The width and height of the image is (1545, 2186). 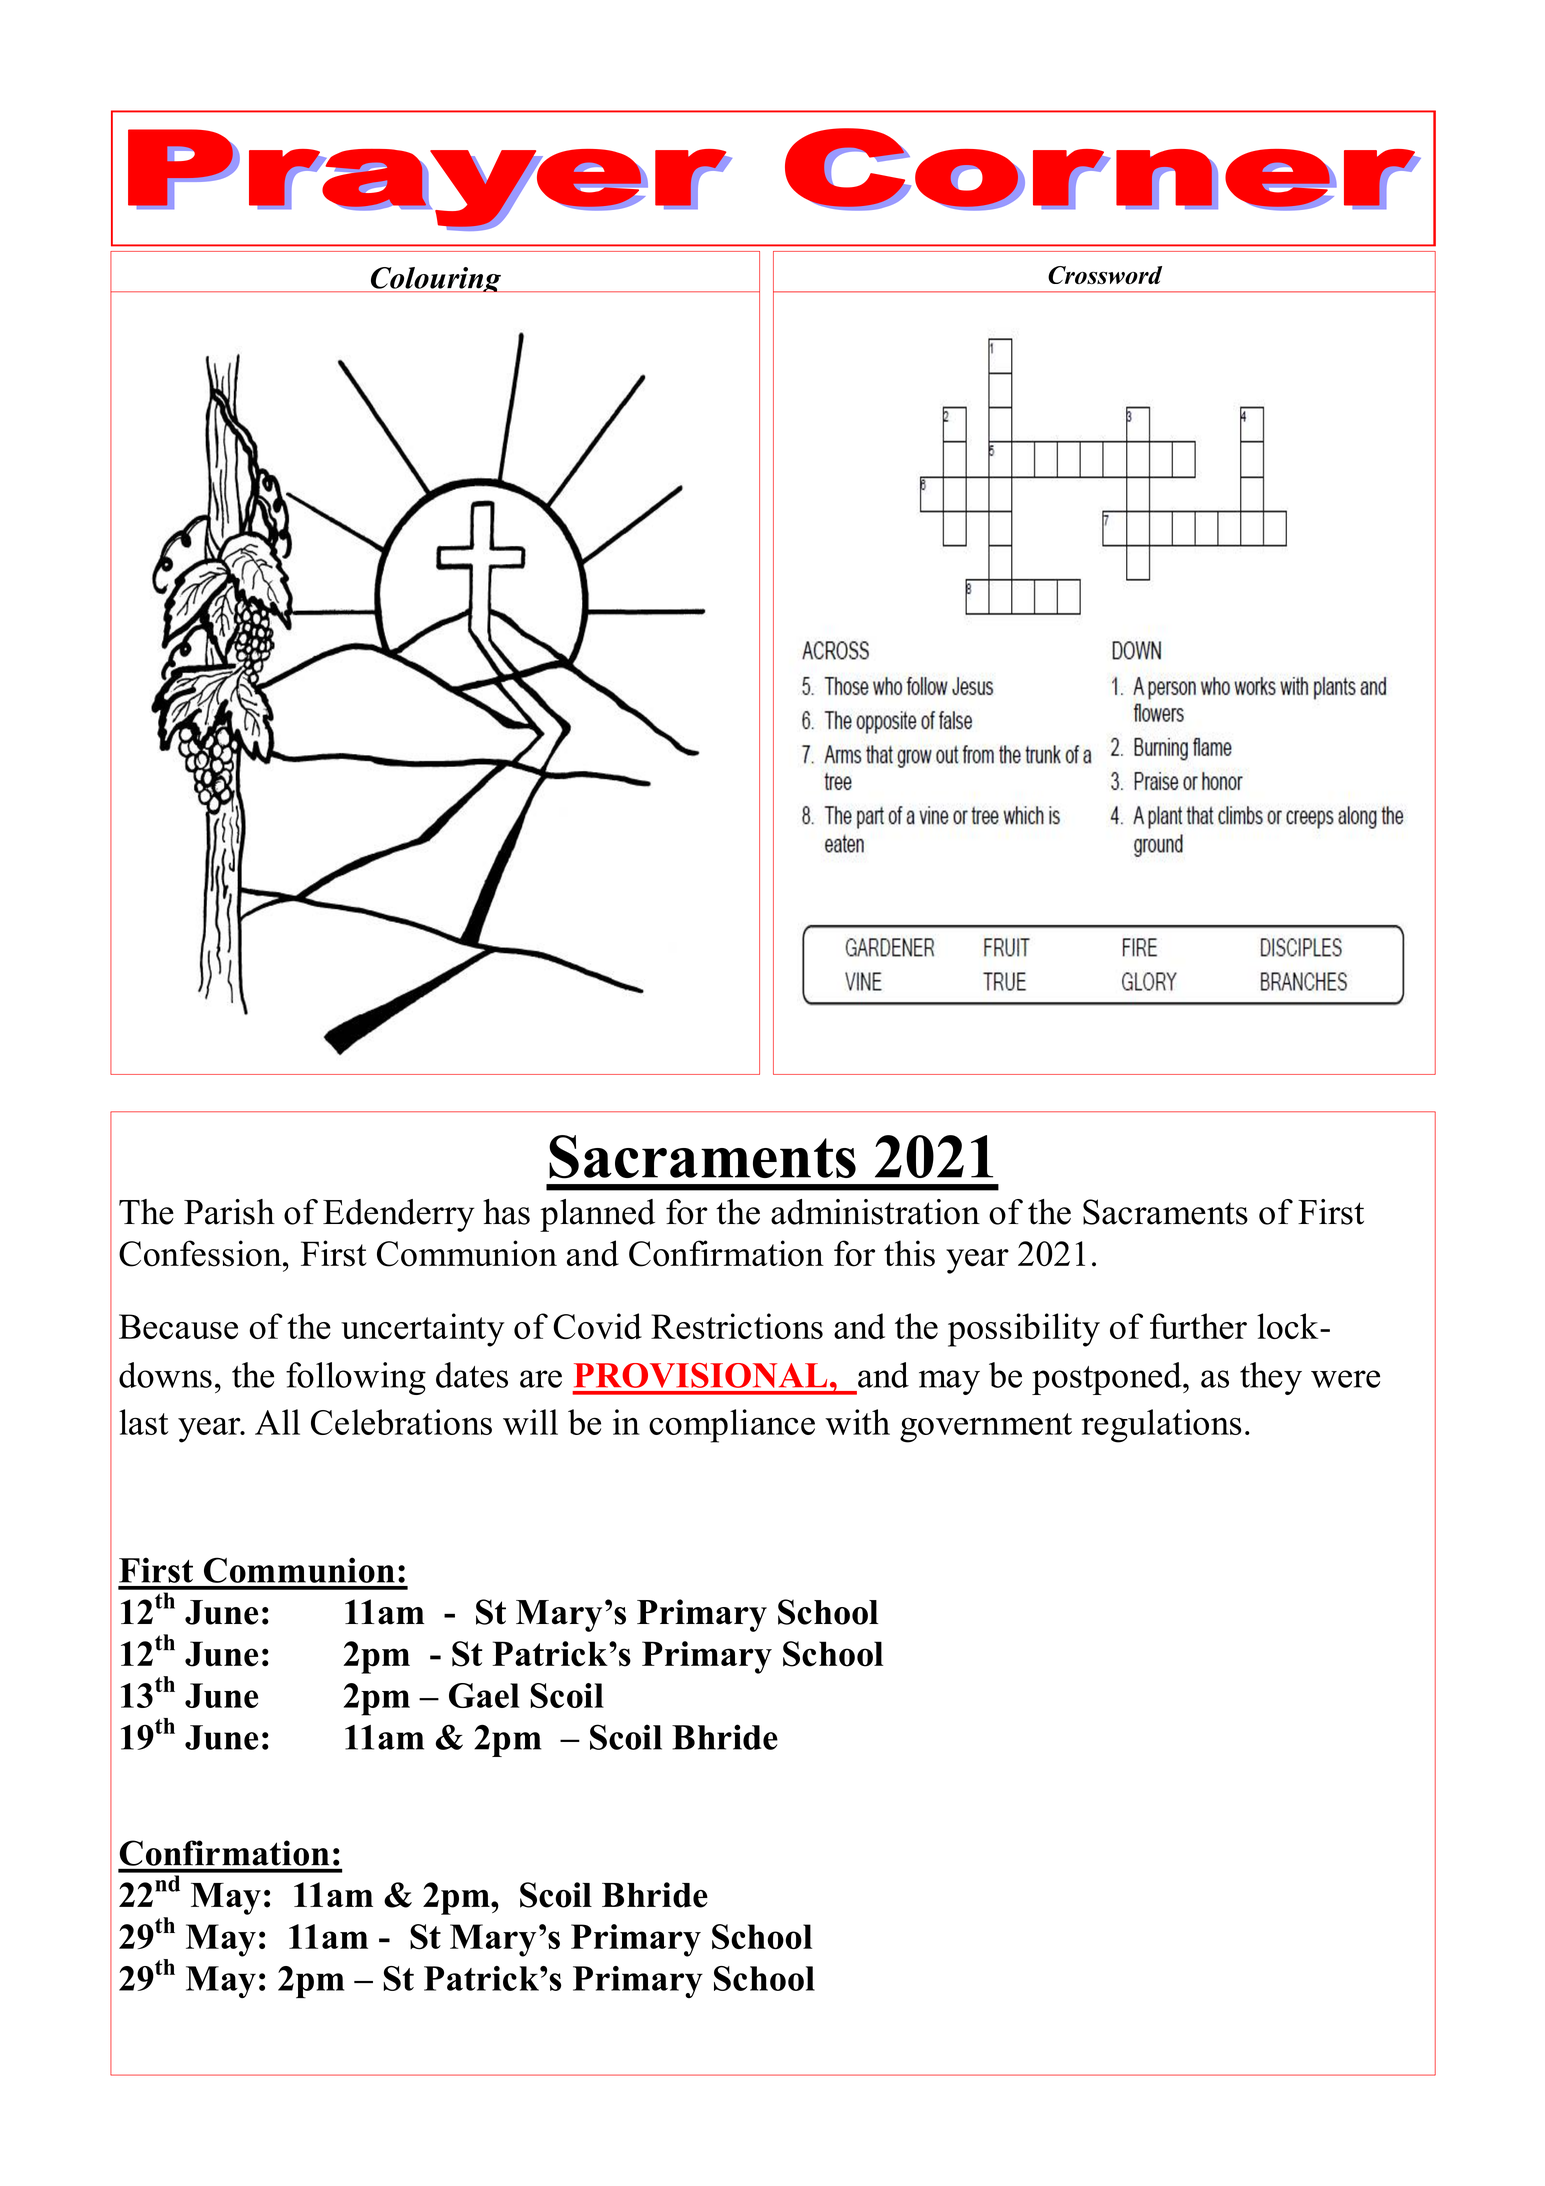 What do you see at coordinates (597, 1215) in the image?
I see `planned` at bounding box center [597, 1215].
